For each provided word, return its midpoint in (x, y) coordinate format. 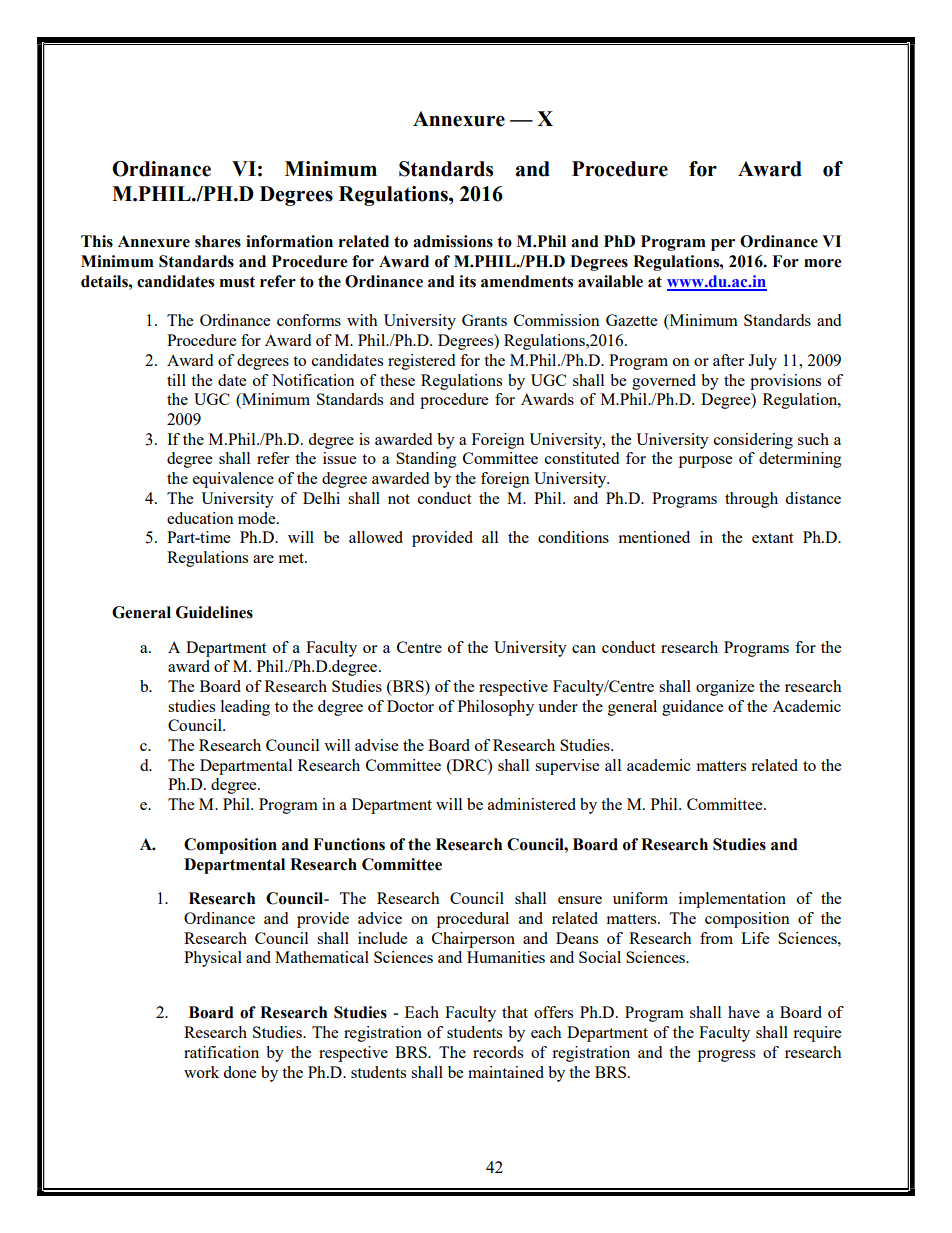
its (467, 281)
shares (218, 241)
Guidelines (214, 612)
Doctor (410, 706)
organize (725, 688)
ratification (221, 1052)
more (822, 263)
